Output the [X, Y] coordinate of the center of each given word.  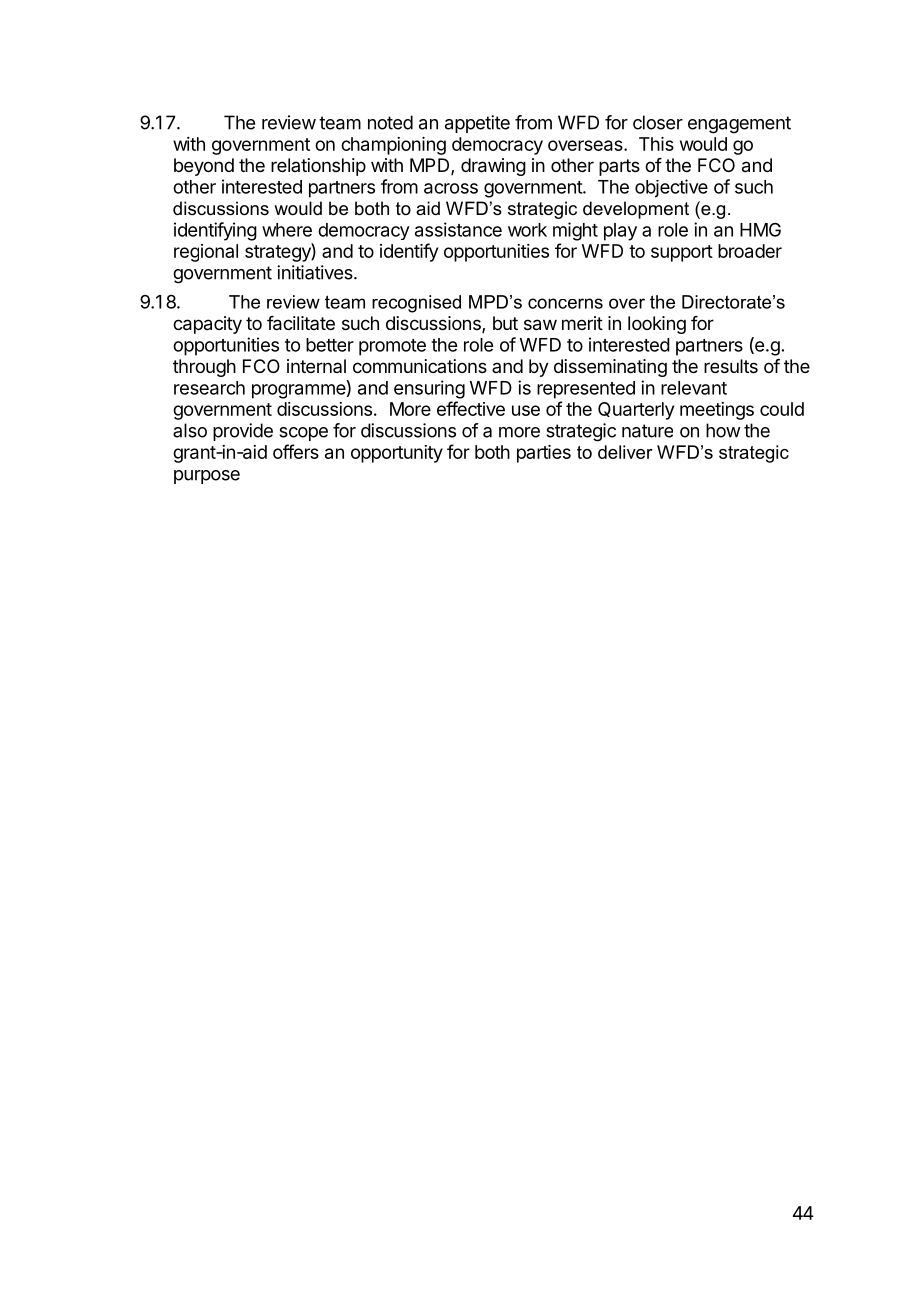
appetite [477, 124]
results [731, 366]
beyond [204, 167]
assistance [458, 229]
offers [296, 451]
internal [316, 366]
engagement [739, 125]
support [682, 253]
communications [420, 366]
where [287, 230]
